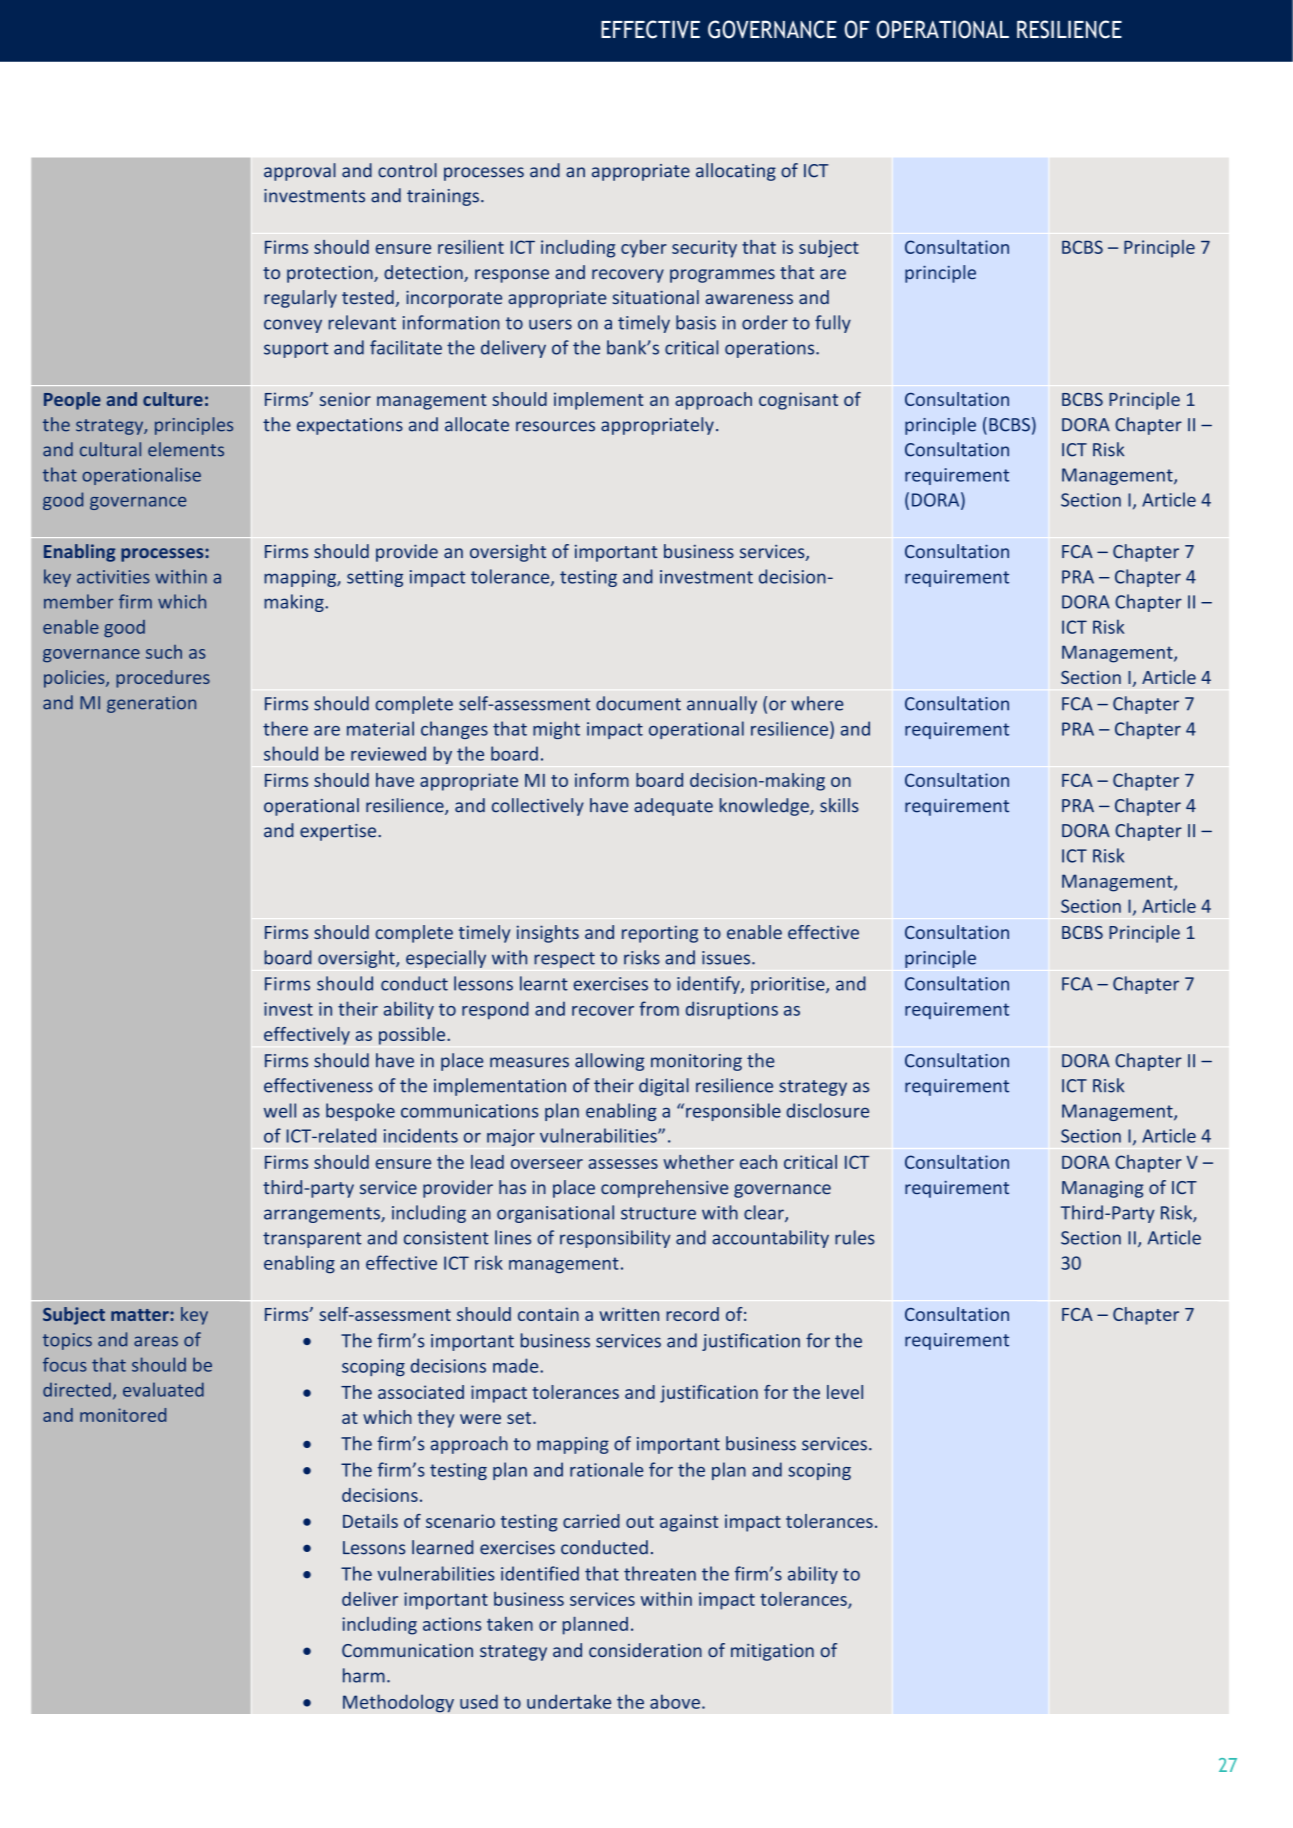 Image resolution: width=1293 pixels, height=1828 pixels. Describe the element at coordinates (644, 249) in the page. I see `cyber` at that location.
